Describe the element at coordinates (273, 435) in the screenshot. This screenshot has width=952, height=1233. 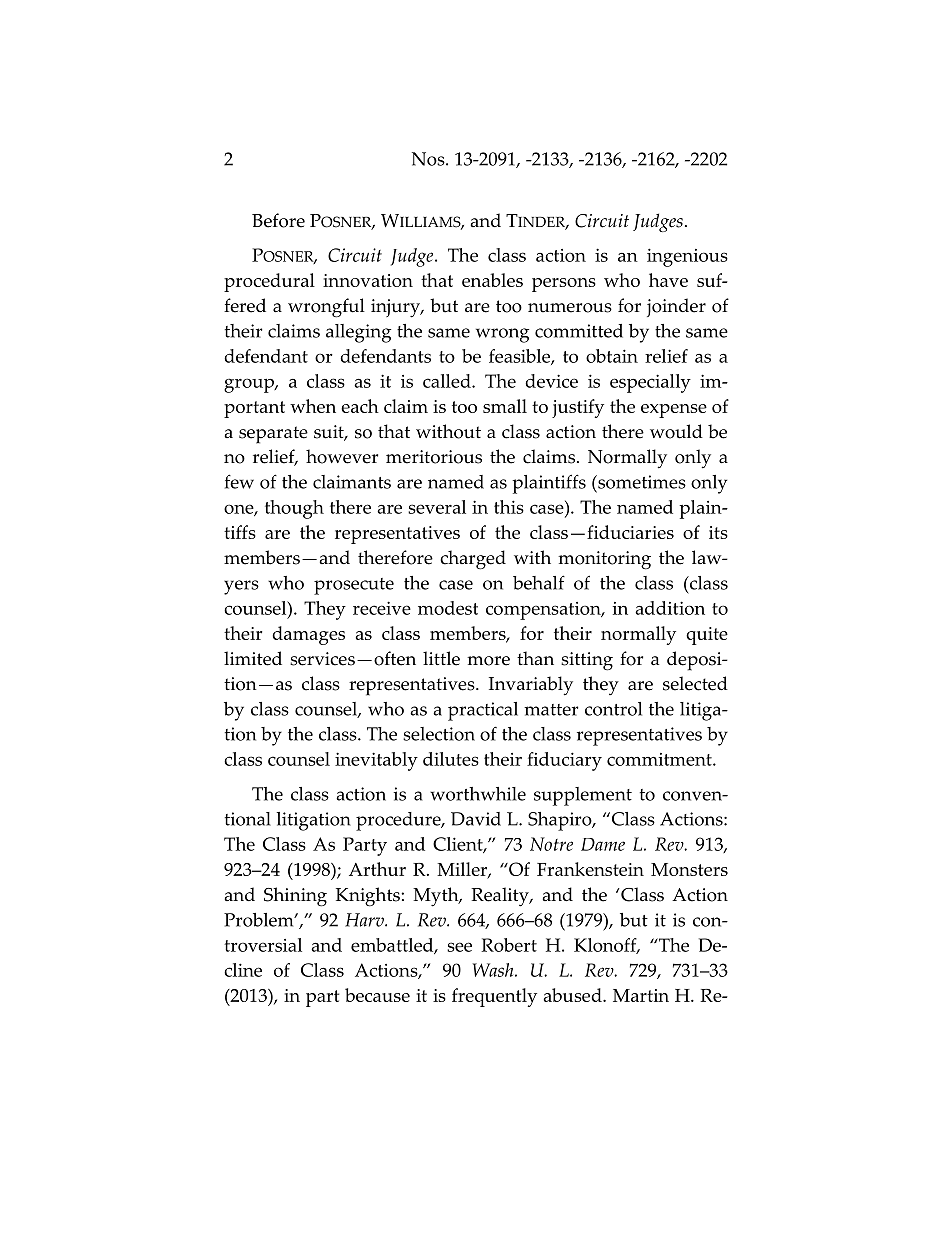
I see `separate` at that location.
